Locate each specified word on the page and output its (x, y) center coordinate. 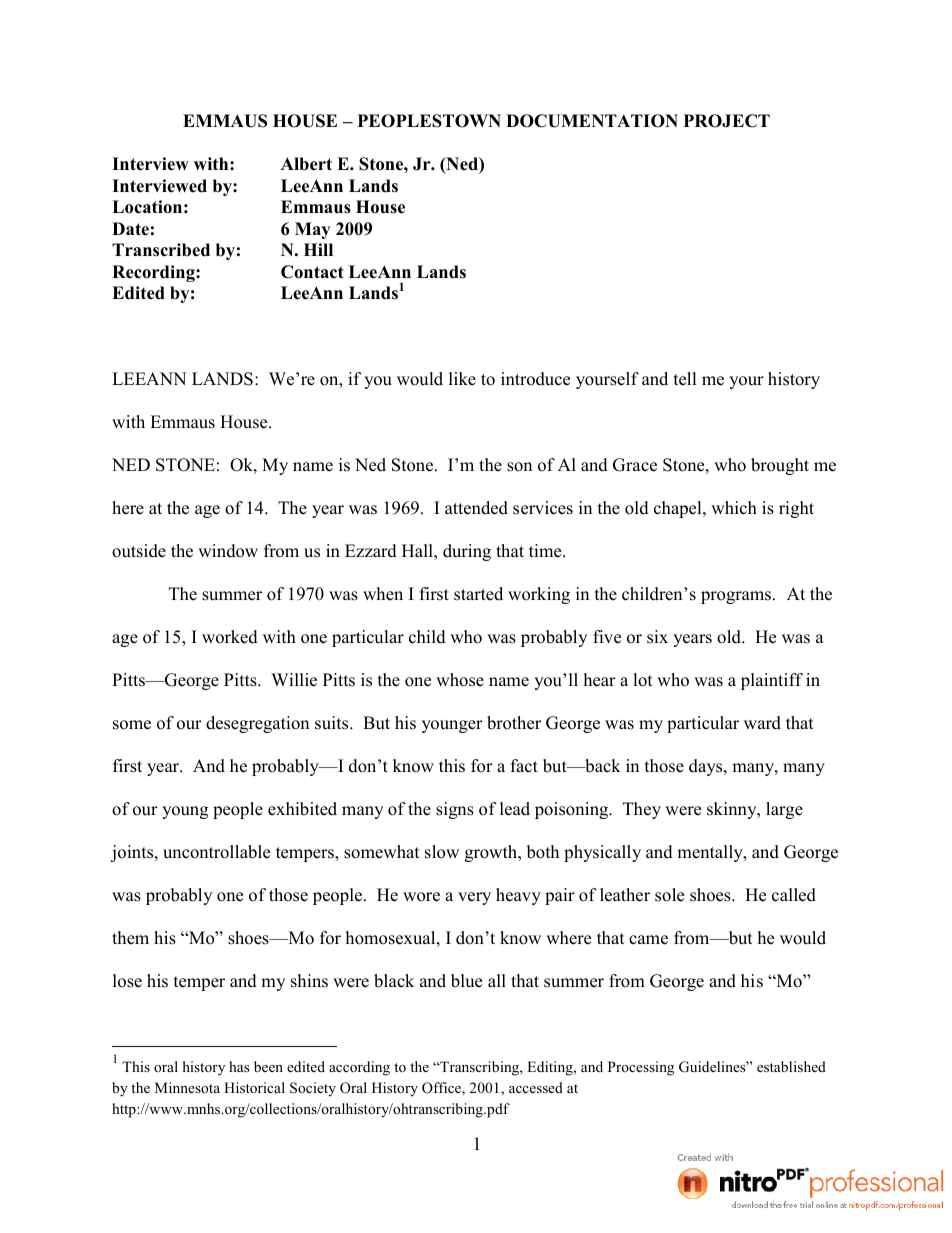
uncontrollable (216, 852)
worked (230, 637)
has (239, 1066)
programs (737, 597)
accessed (536, 1087)
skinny (733, 810)
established (791, 1066)
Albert (306, 164)
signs (455, 810)
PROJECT (727, 121)
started (478, 594)
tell (685, 379)
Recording (154, 273)
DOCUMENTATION (592, 121)
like (462, 379)
